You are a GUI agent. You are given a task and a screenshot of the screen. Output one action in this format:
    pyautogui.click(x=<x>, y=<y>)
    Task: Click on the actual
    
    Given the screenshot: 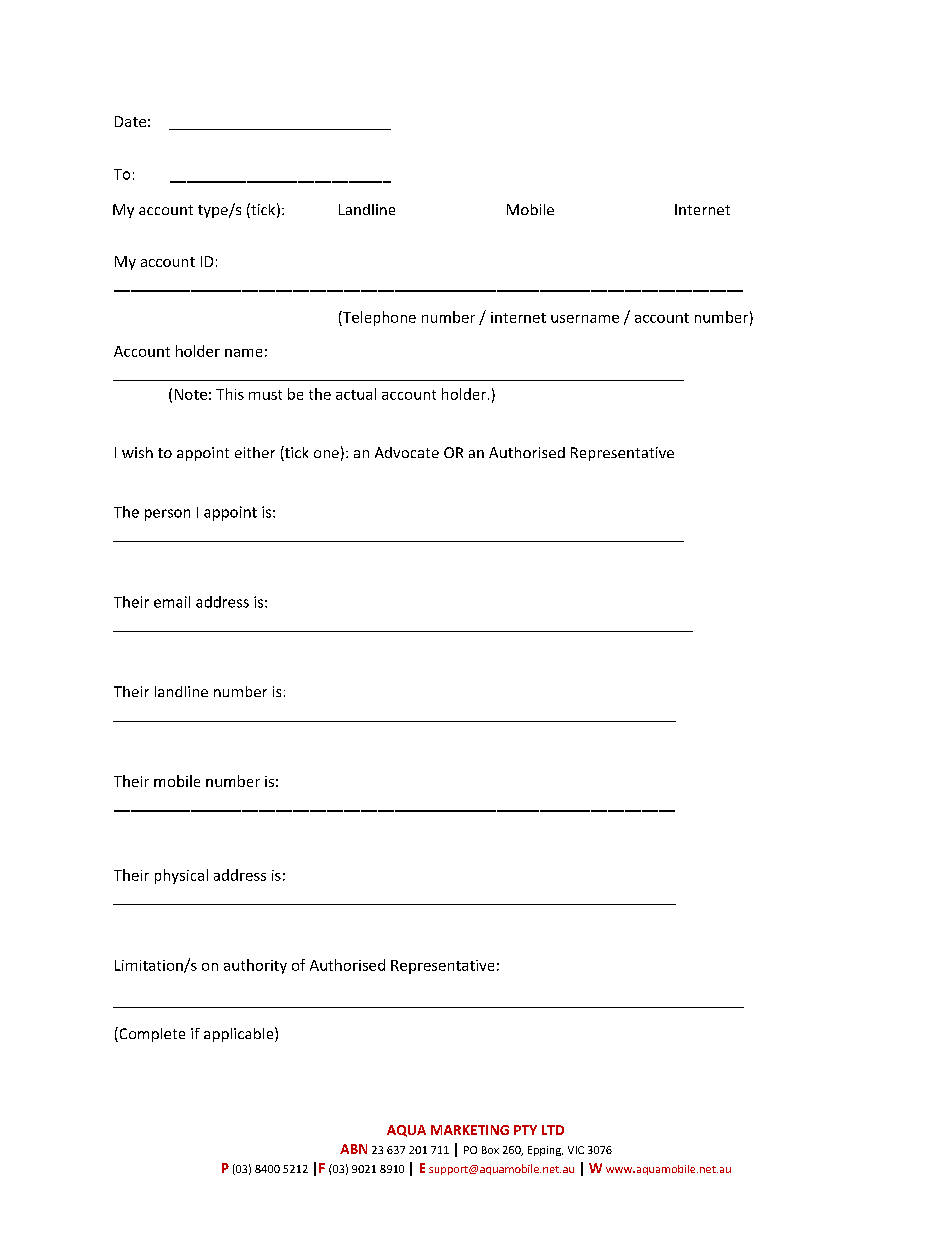 What is the action you would take?
    pyautogui.click(x=356, y=394)
